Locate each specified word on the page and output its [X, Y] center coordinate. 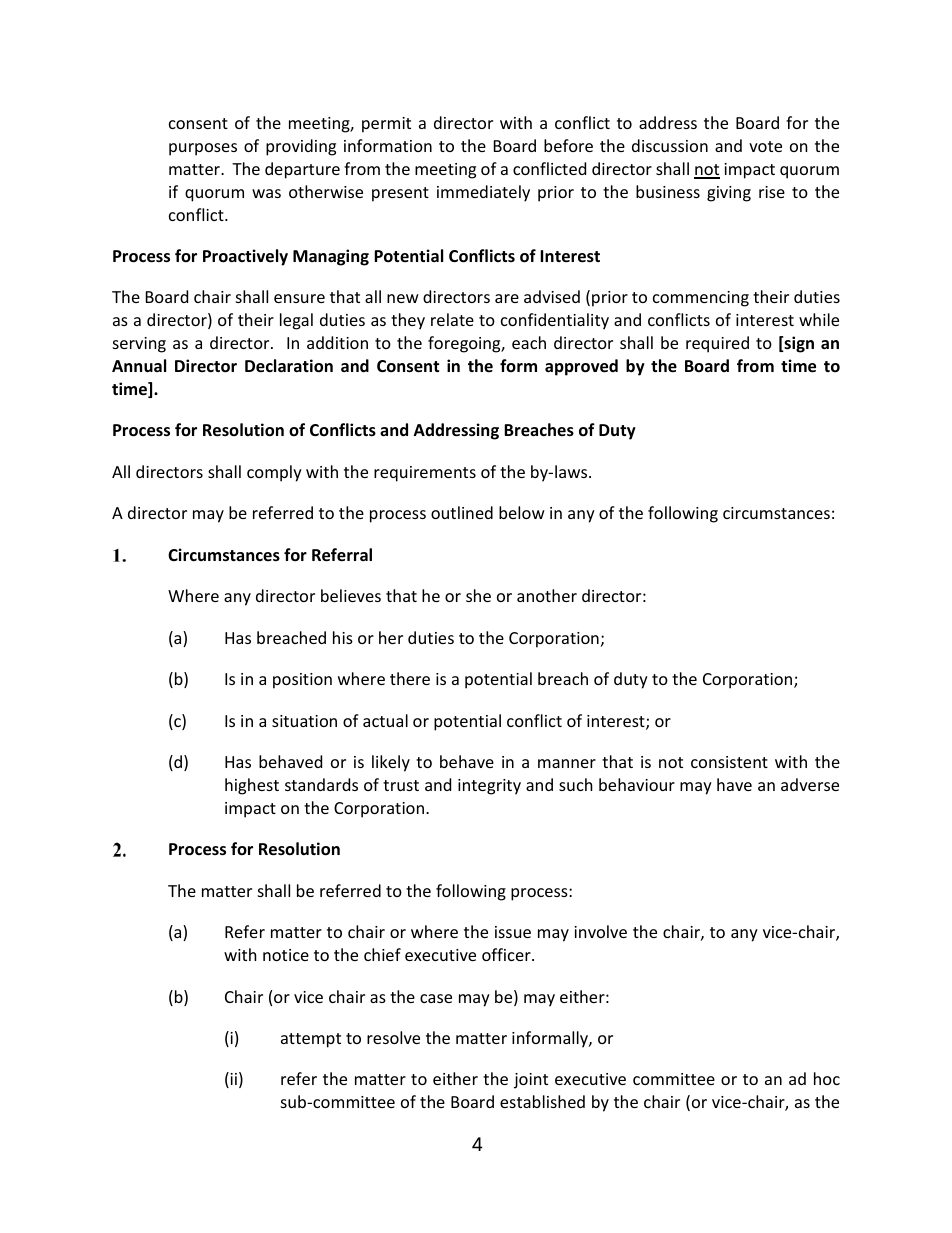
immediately [483, 193]
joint [531, 1081]
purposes [203, 149]
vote [765, 146]
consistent [729, 762]
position [302, 681]
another [547, 595]
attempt [311, 1040]
